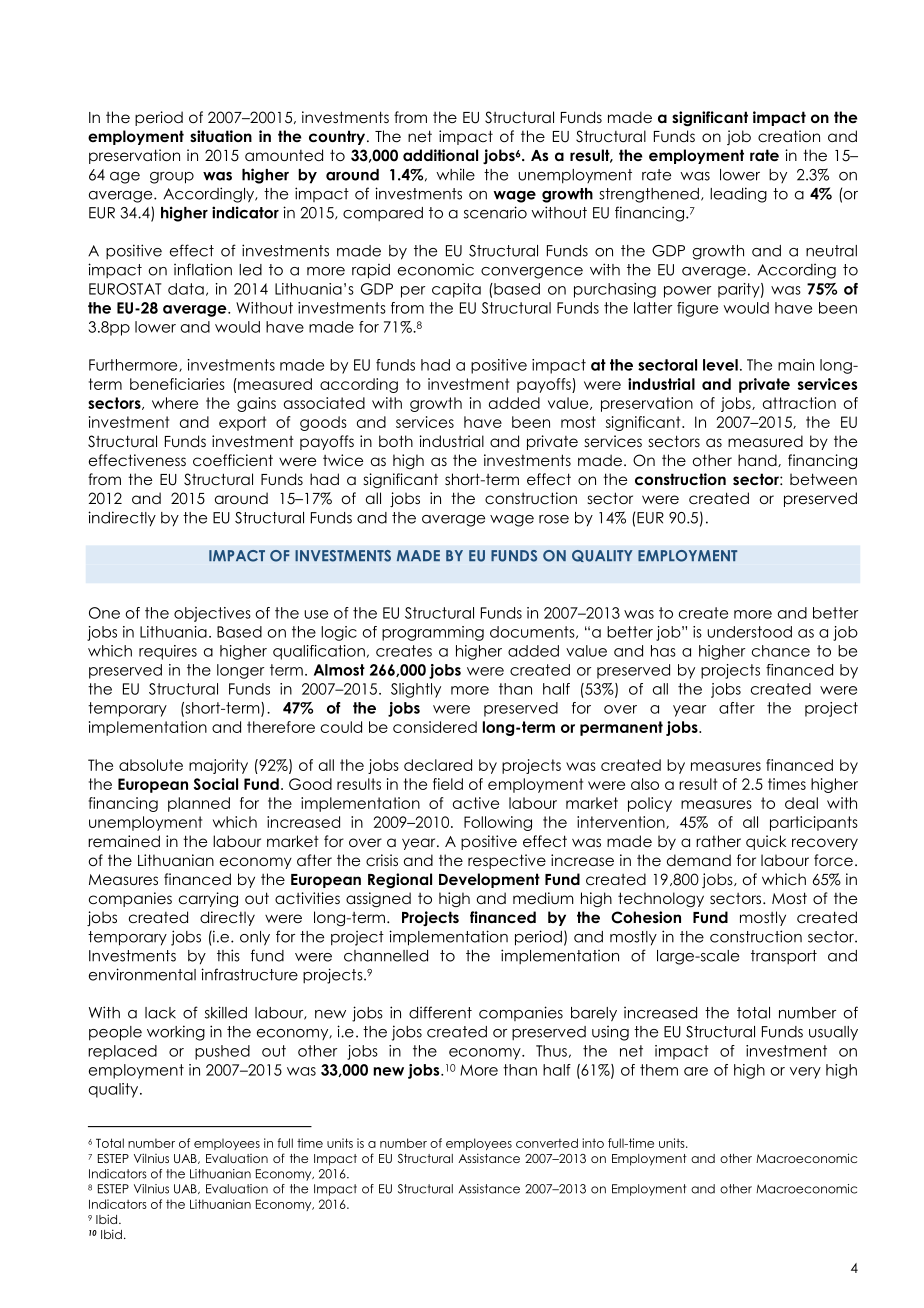 The image size is (924, 1308). Describe the element at coordinates (547, 1143) in the document. I see `converted` at that location.
